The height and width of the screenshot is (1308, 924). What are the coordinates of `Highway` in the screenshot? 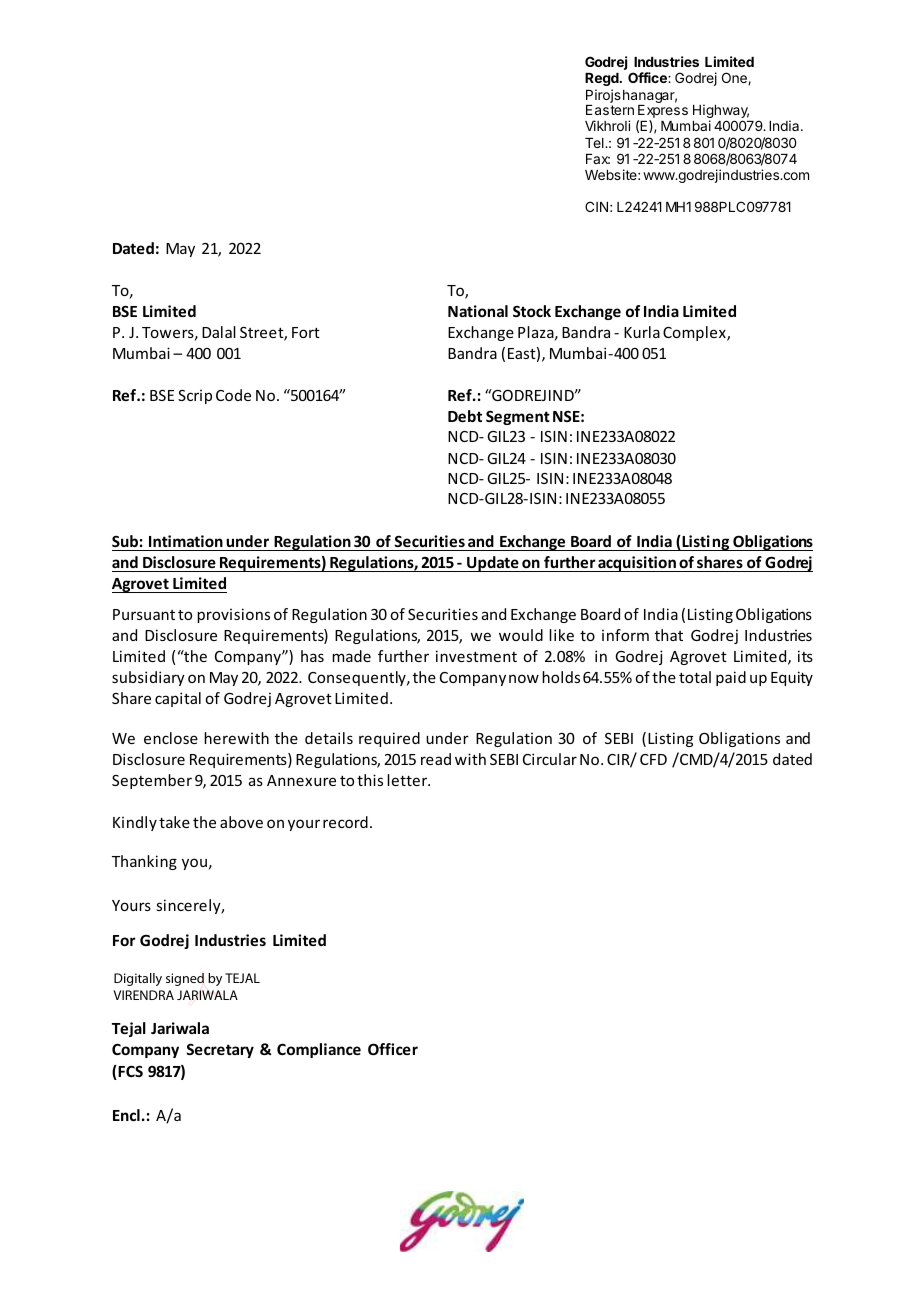 It's located at (721, 112).
